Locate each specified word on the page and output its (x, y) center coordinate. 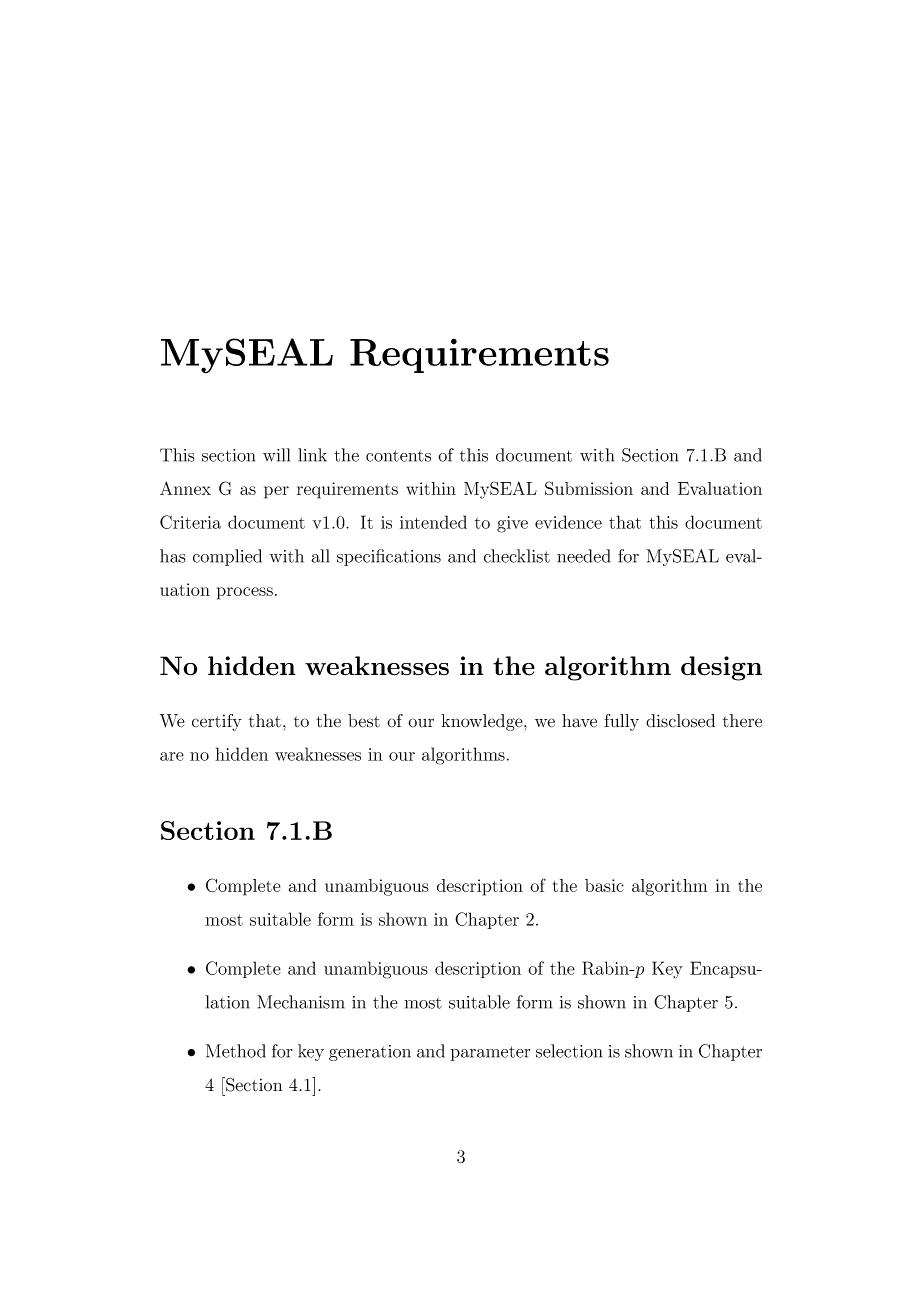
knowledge (483, 722)
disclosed (680, 721)
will (276, 455)
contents (398, 456)
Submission (589, 488)
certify (217, 722)
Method (236, 1051)
